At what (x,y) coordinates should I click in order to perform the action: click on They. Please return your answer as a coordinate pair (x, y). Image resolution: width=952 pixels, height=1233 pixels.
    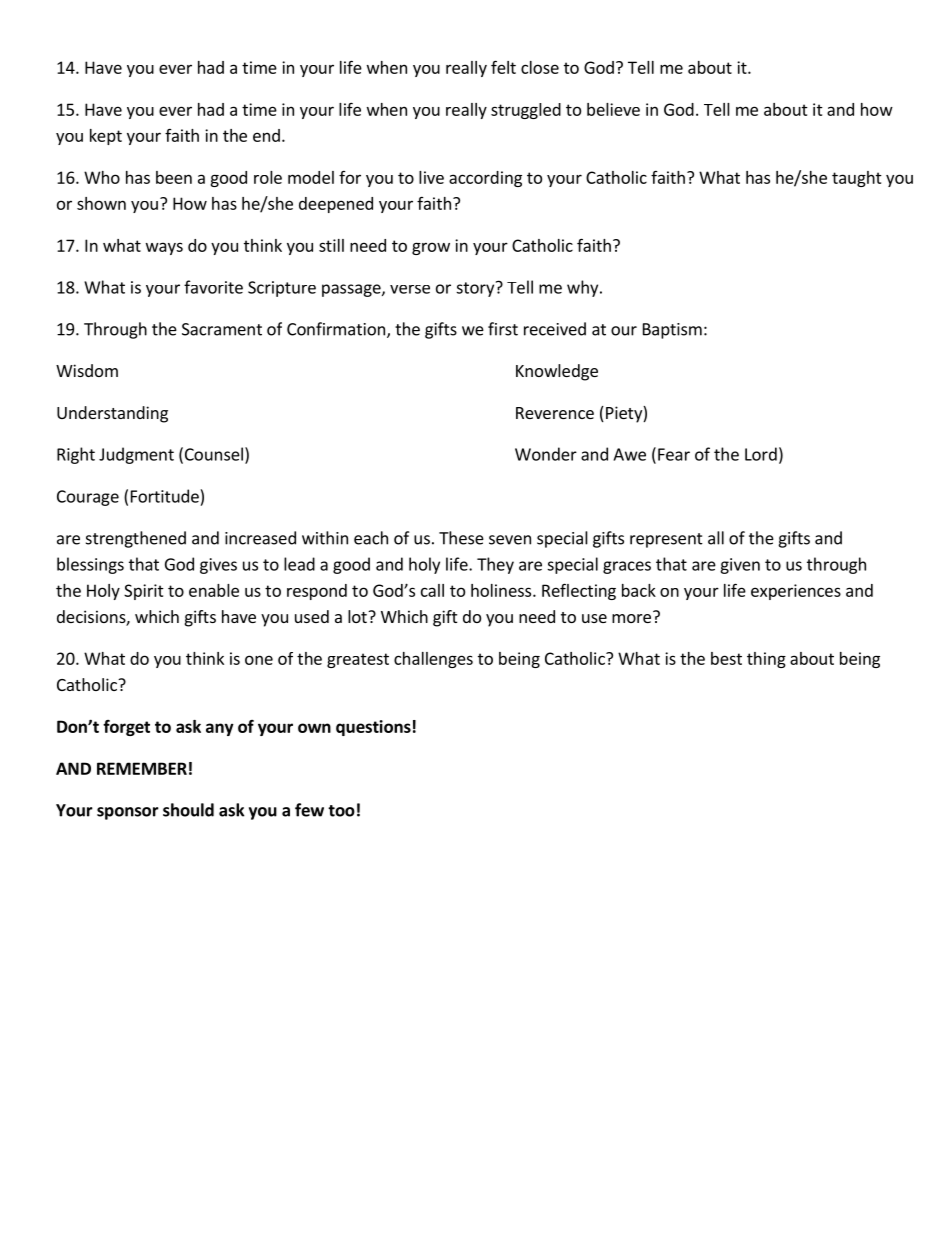
    Looking at the image, I should click on (495, 565).
